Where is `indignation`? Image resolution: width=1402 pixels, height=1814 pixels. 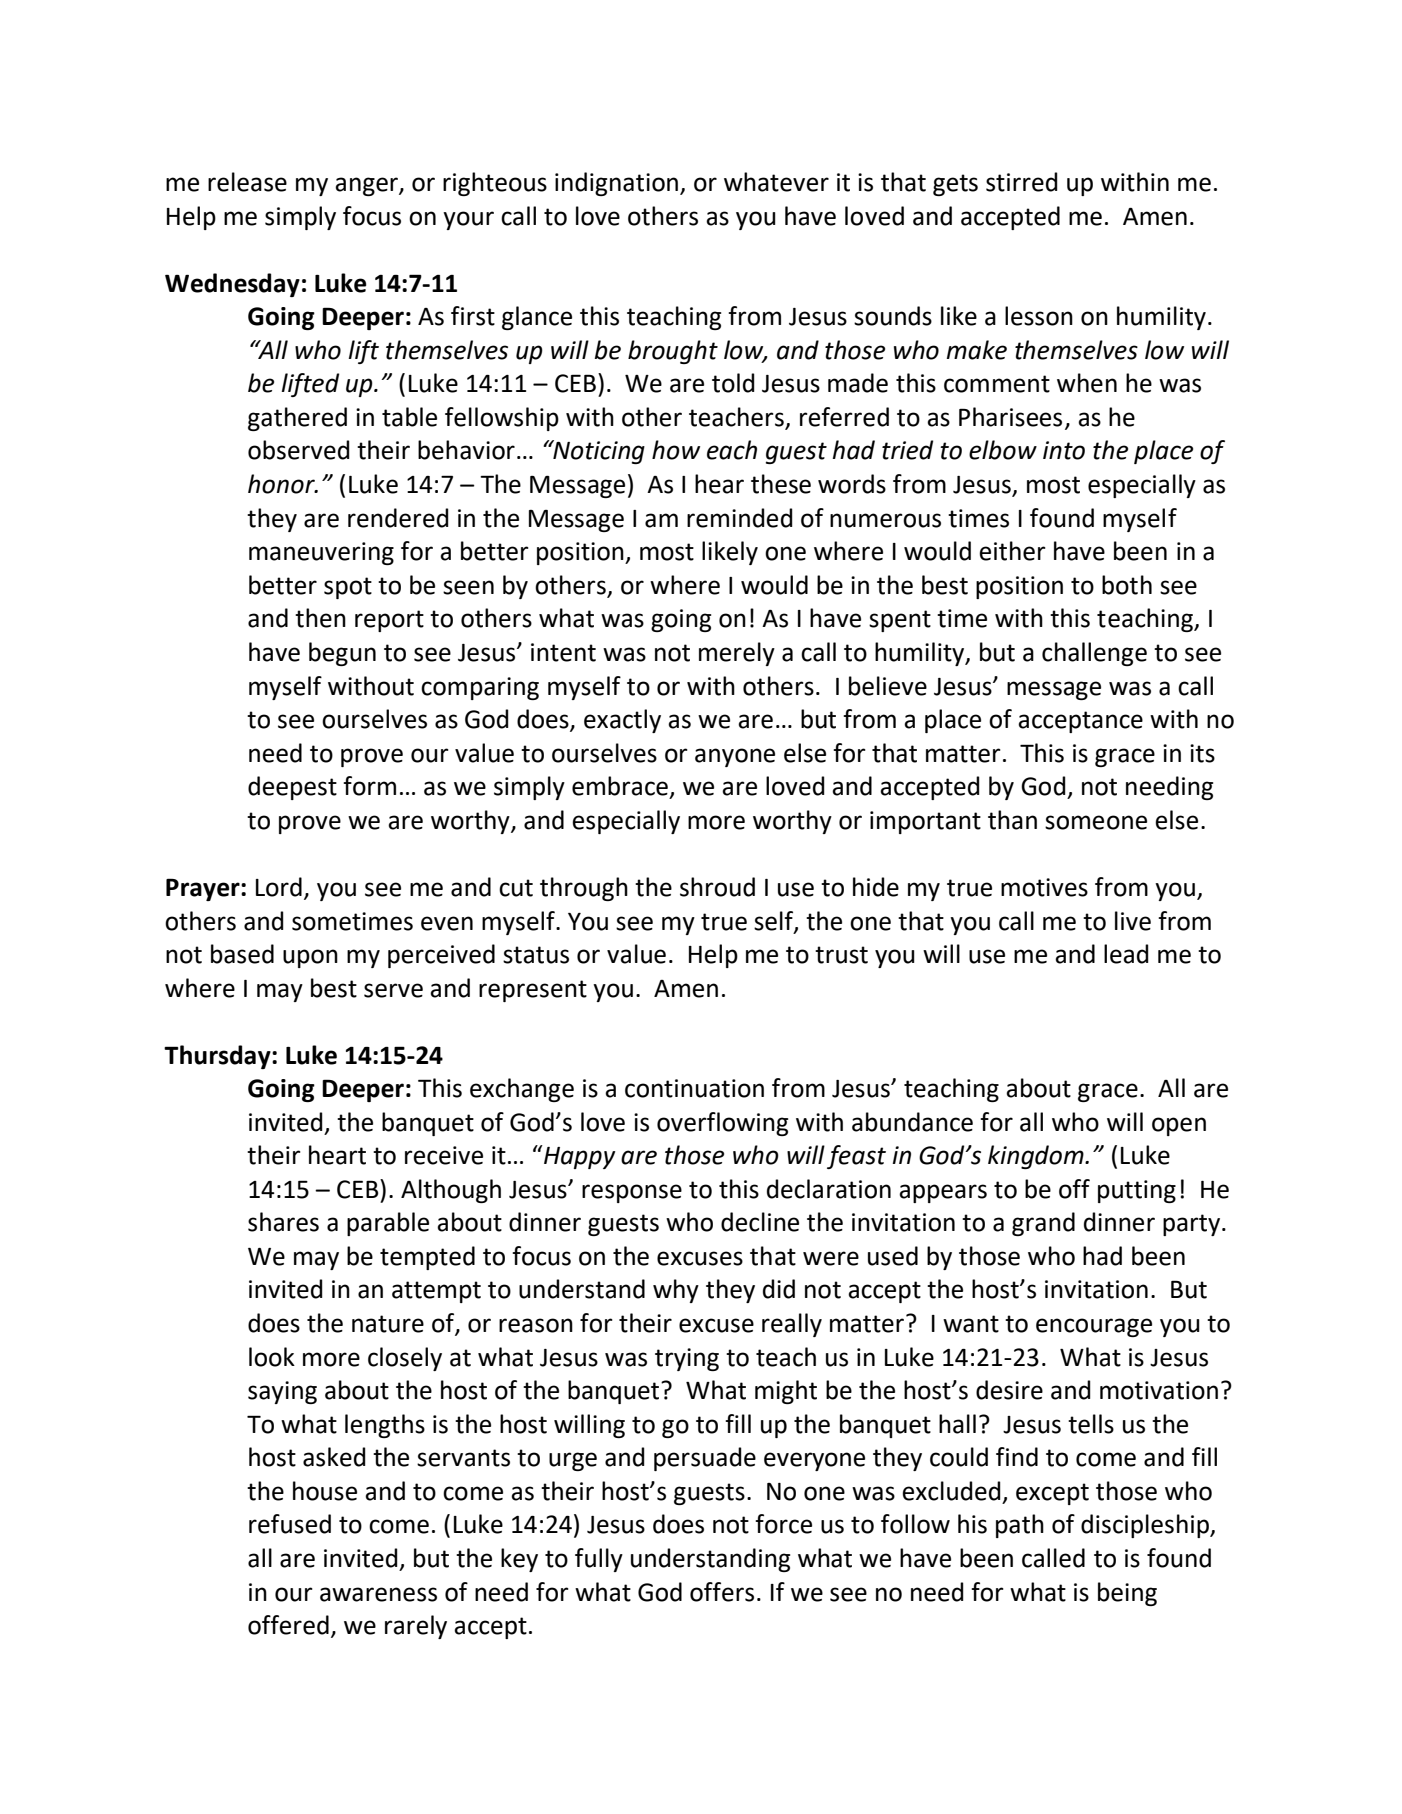
indignation is located at coordinates (618, 184).
